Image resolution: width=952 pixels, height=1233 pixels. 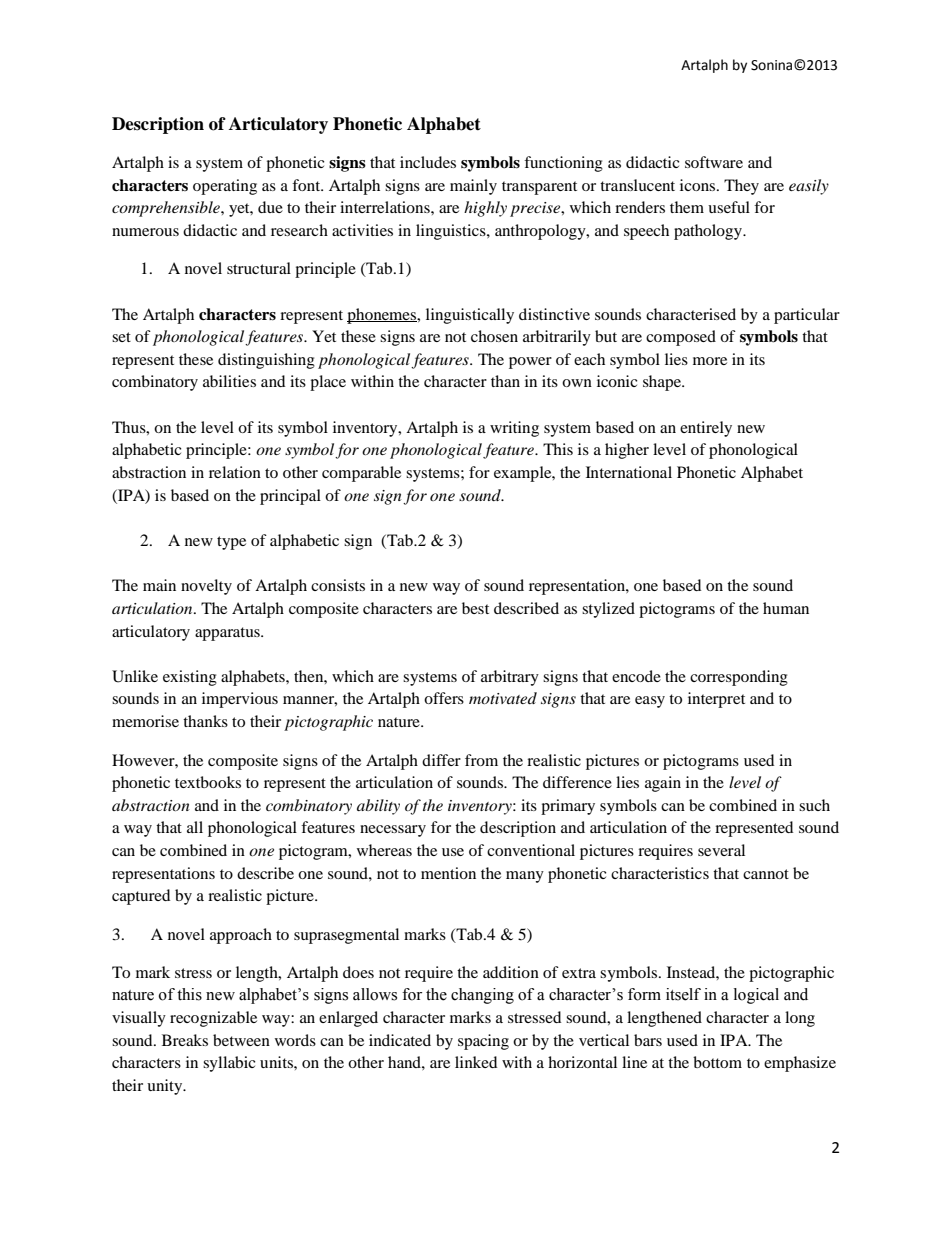 What do you see at coordinates (717, 1062) in the document?
I see `bottom` at bounding box center [717, 1062].
